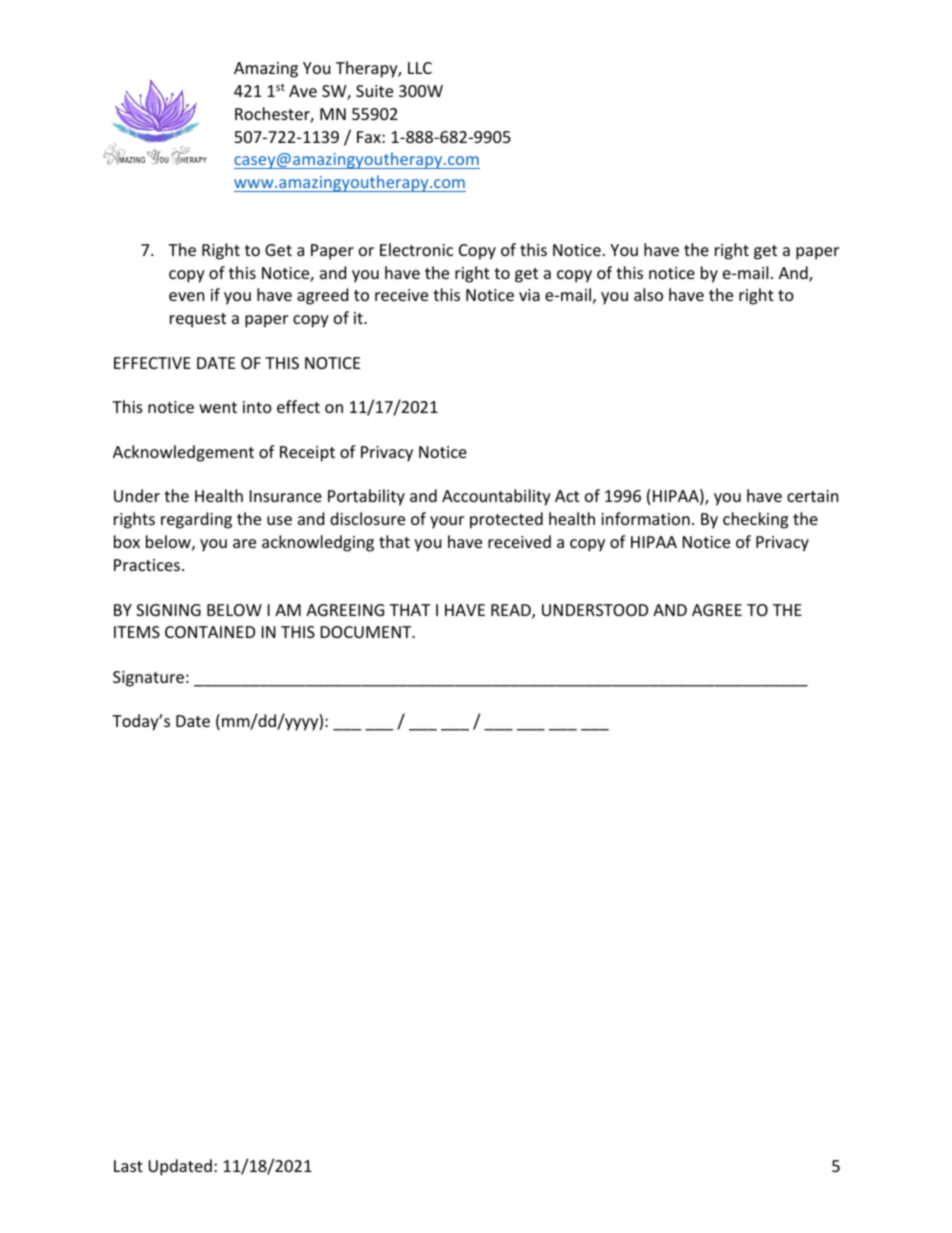  Describe the element at coordinates (420, 68) in the screenshot. I see `LLC` at that location.
